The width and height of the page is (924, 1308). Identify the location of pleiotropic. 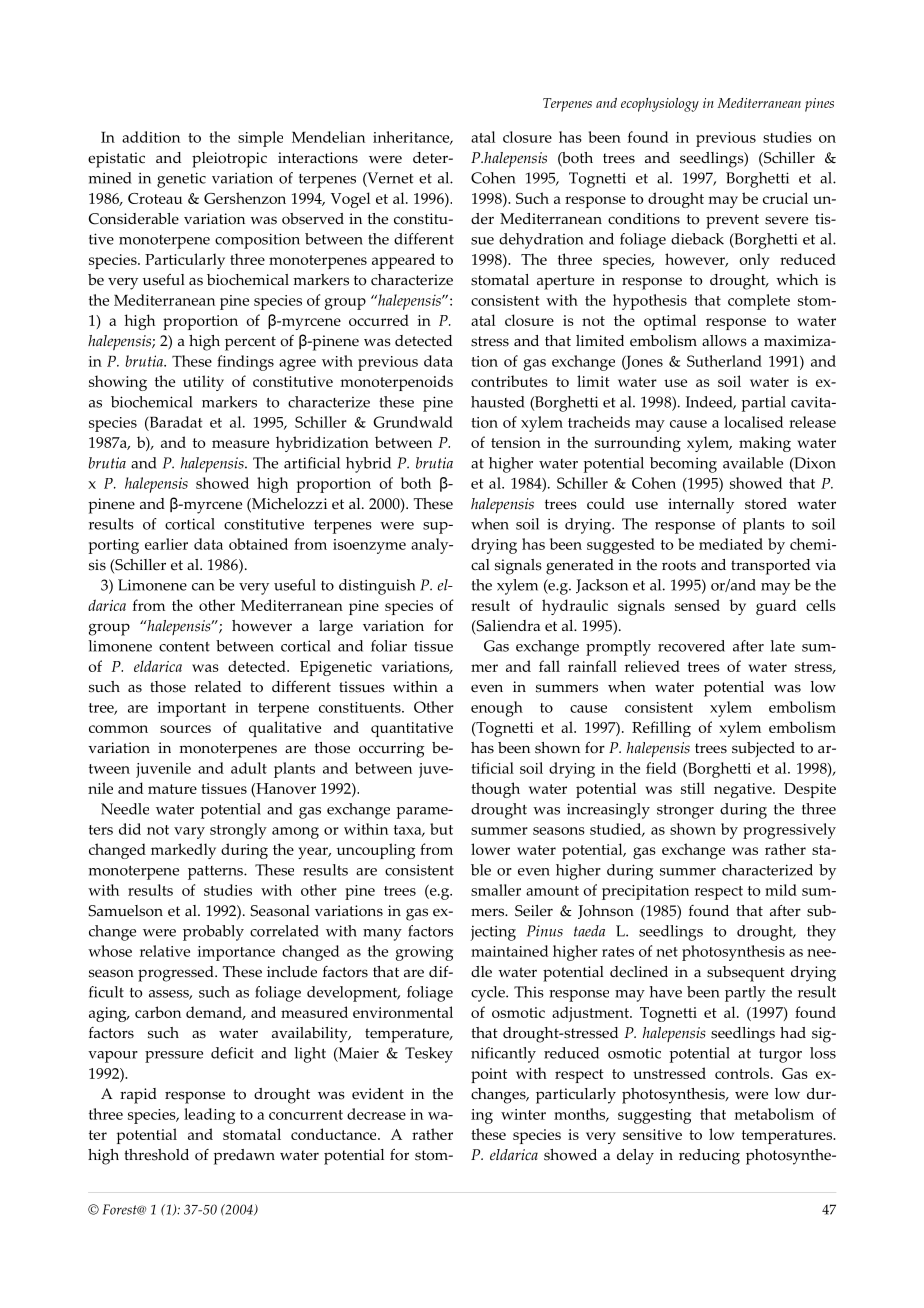
(229, 160).
